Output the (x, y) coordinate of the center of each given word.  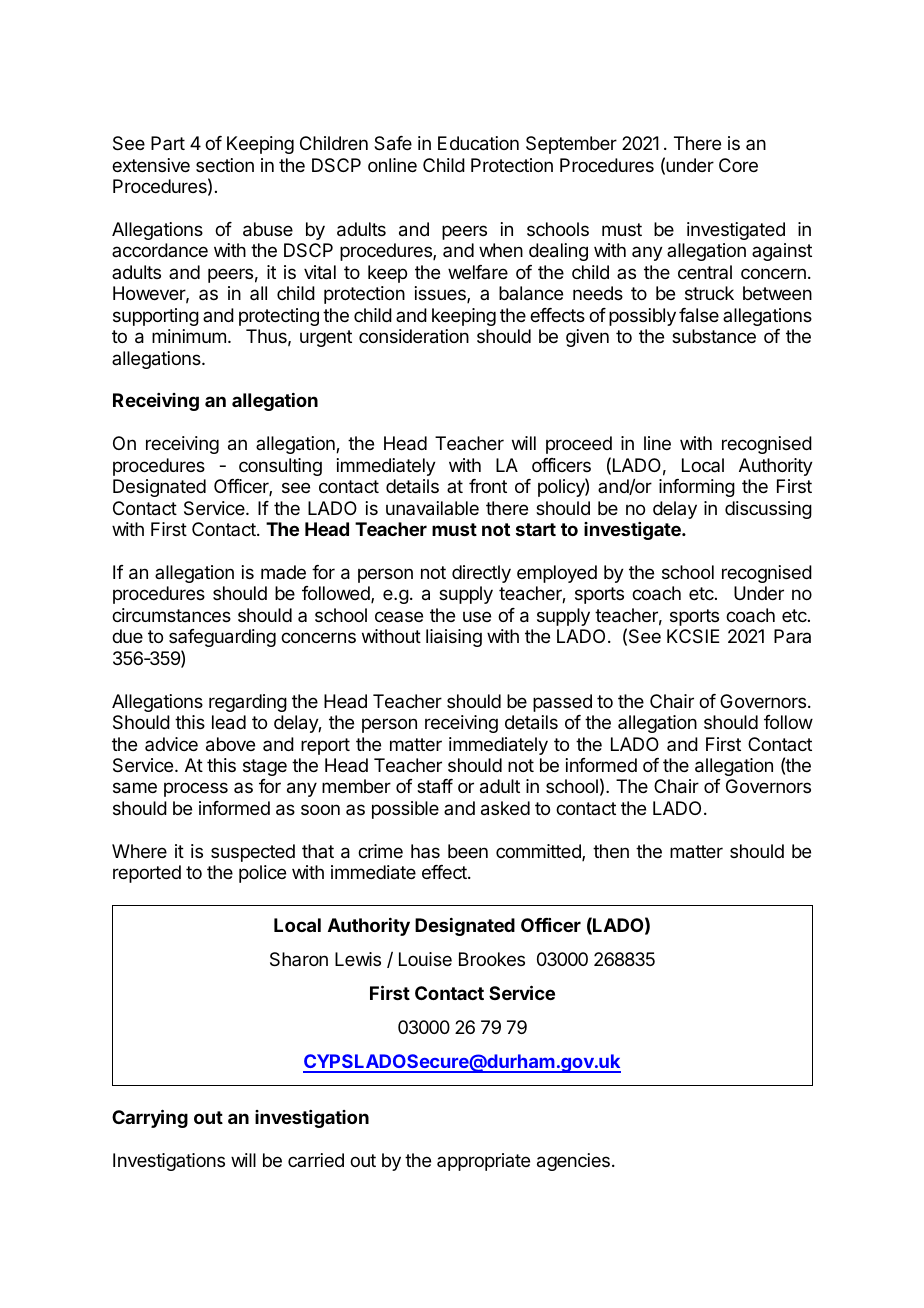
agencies (573, 1162)
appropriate (483, 1162)
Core (738, 165)
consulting (280, 467)
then (611, 851)
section (225, 165)
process (196, 789)
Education (478, 143)
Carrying (150, 1118)
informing (697, 488)
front (488, 486)
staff (435, 786)
